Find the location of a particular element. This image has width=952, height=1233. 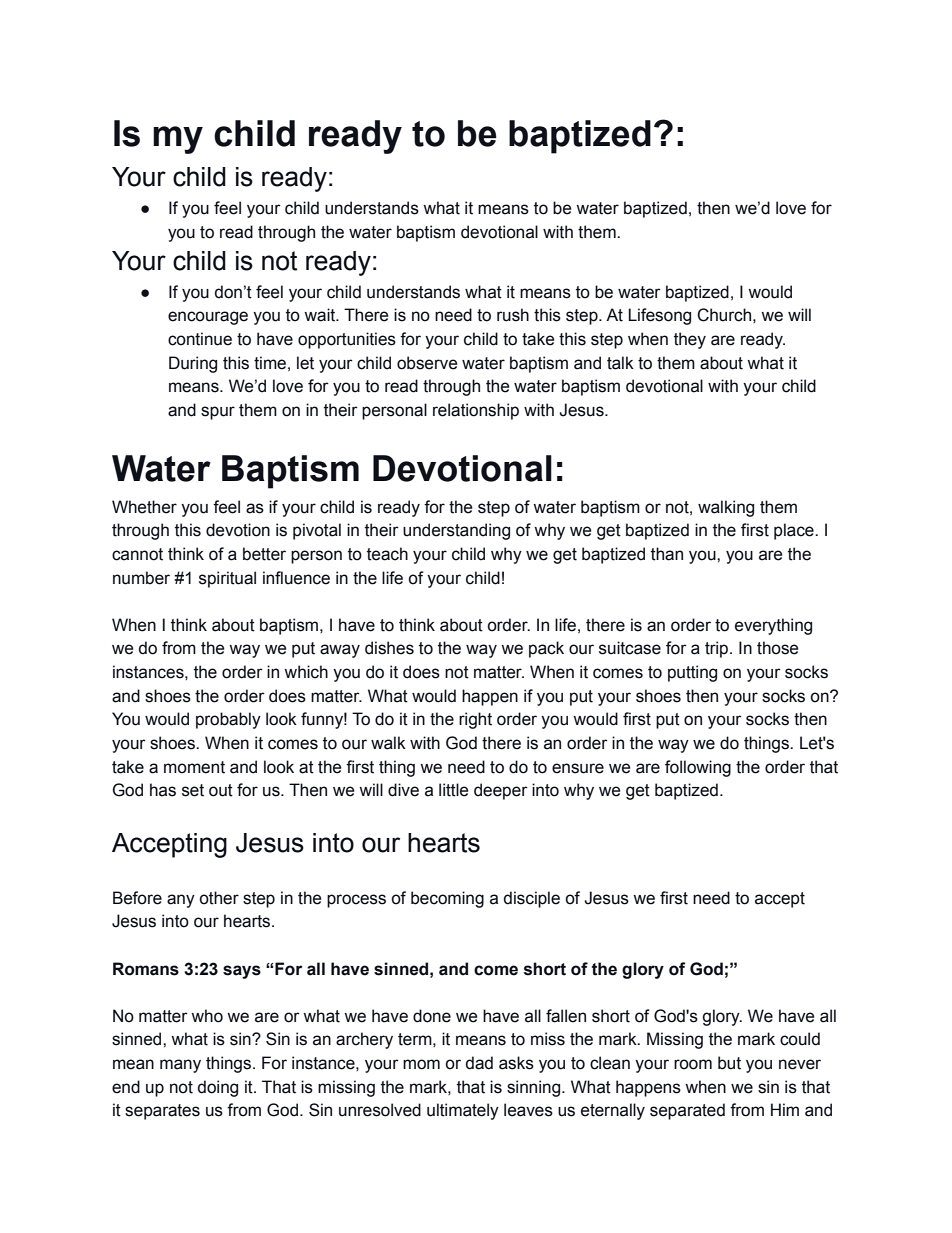

other is located at coordinates (219, 898).
